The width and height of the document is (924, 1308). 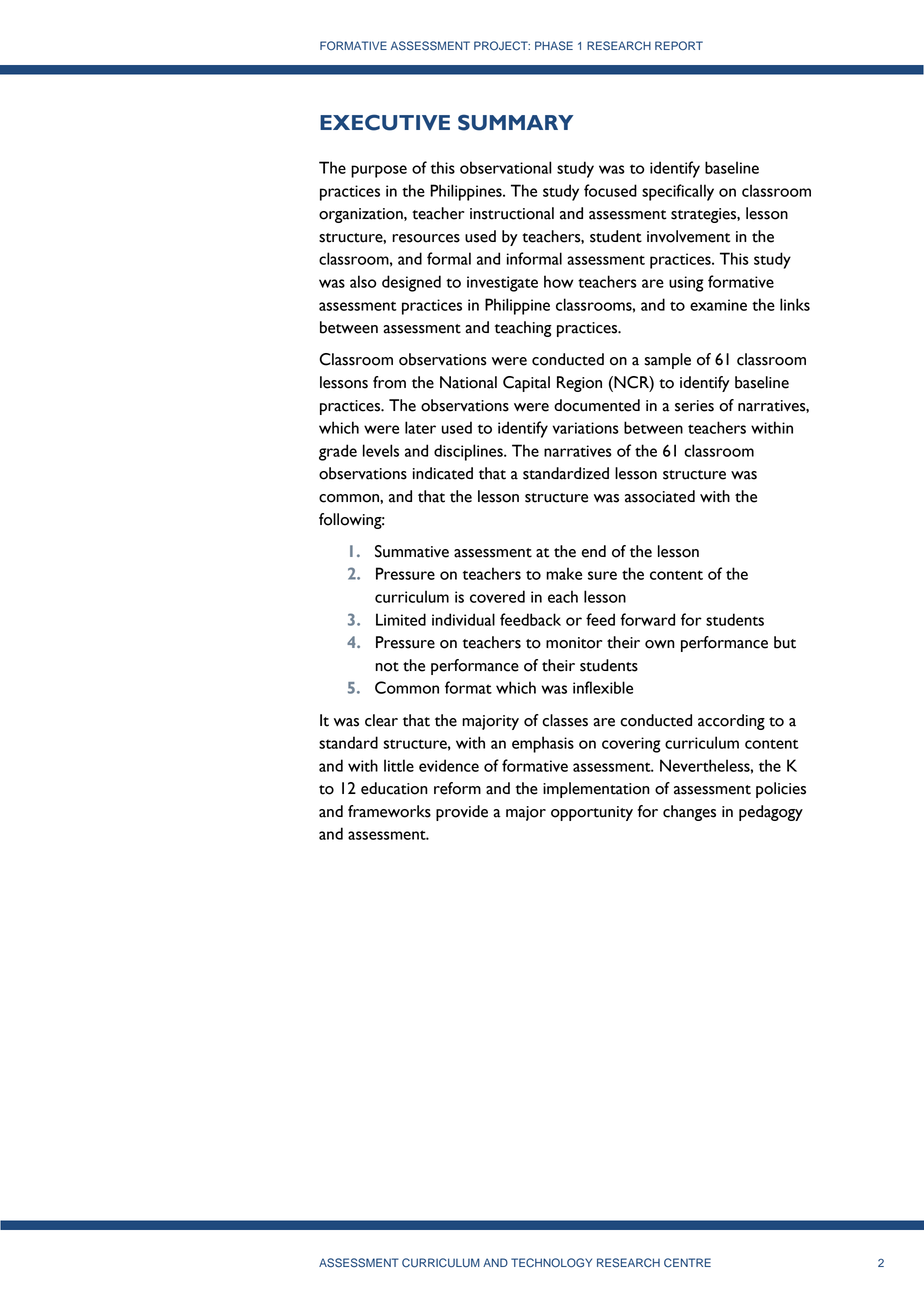 What do you see at coordinates (551, 1263) in the document?
I see `TECHNOLOGY` at bounding box center [551, 1263].
